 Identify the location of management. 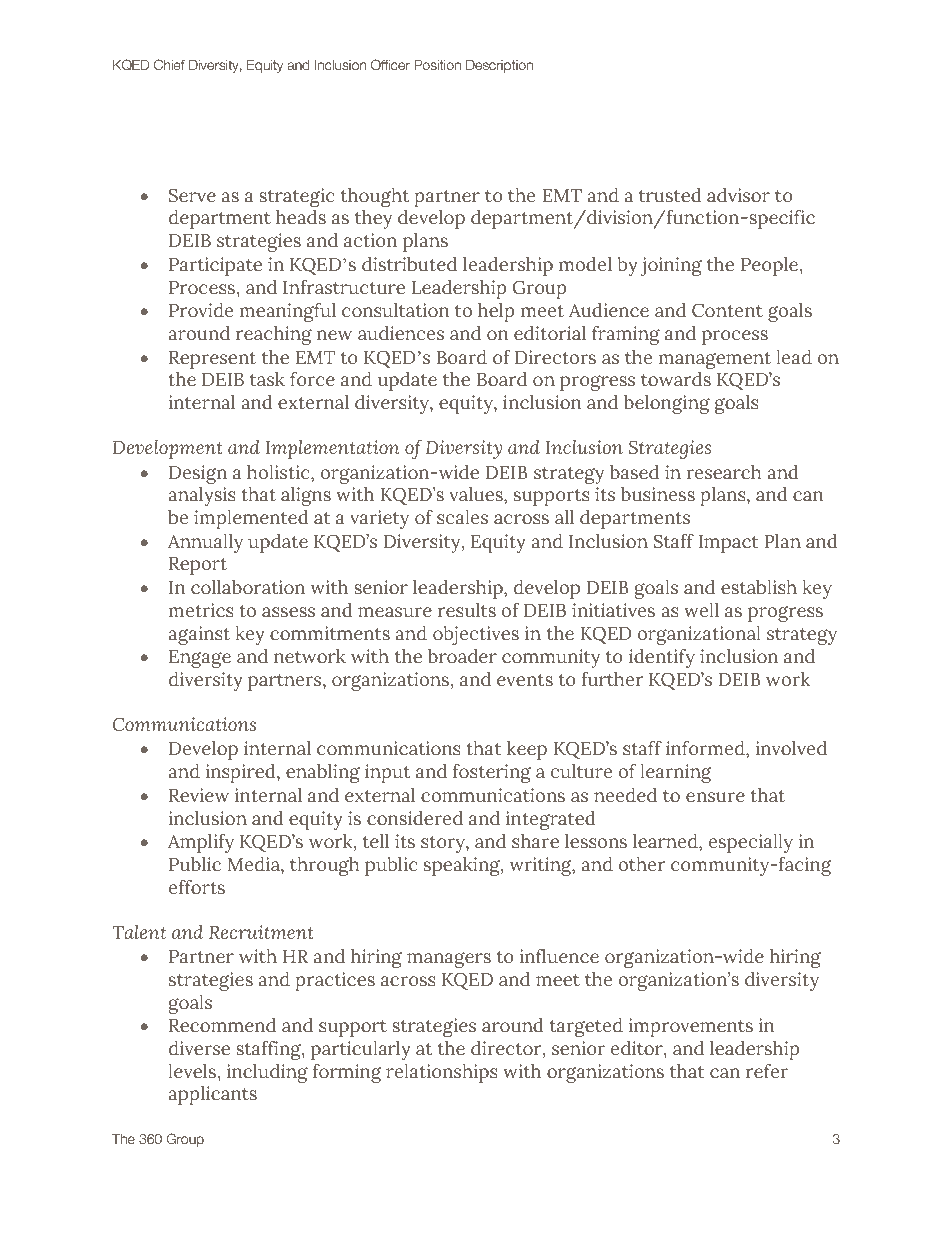
(714, 360).
